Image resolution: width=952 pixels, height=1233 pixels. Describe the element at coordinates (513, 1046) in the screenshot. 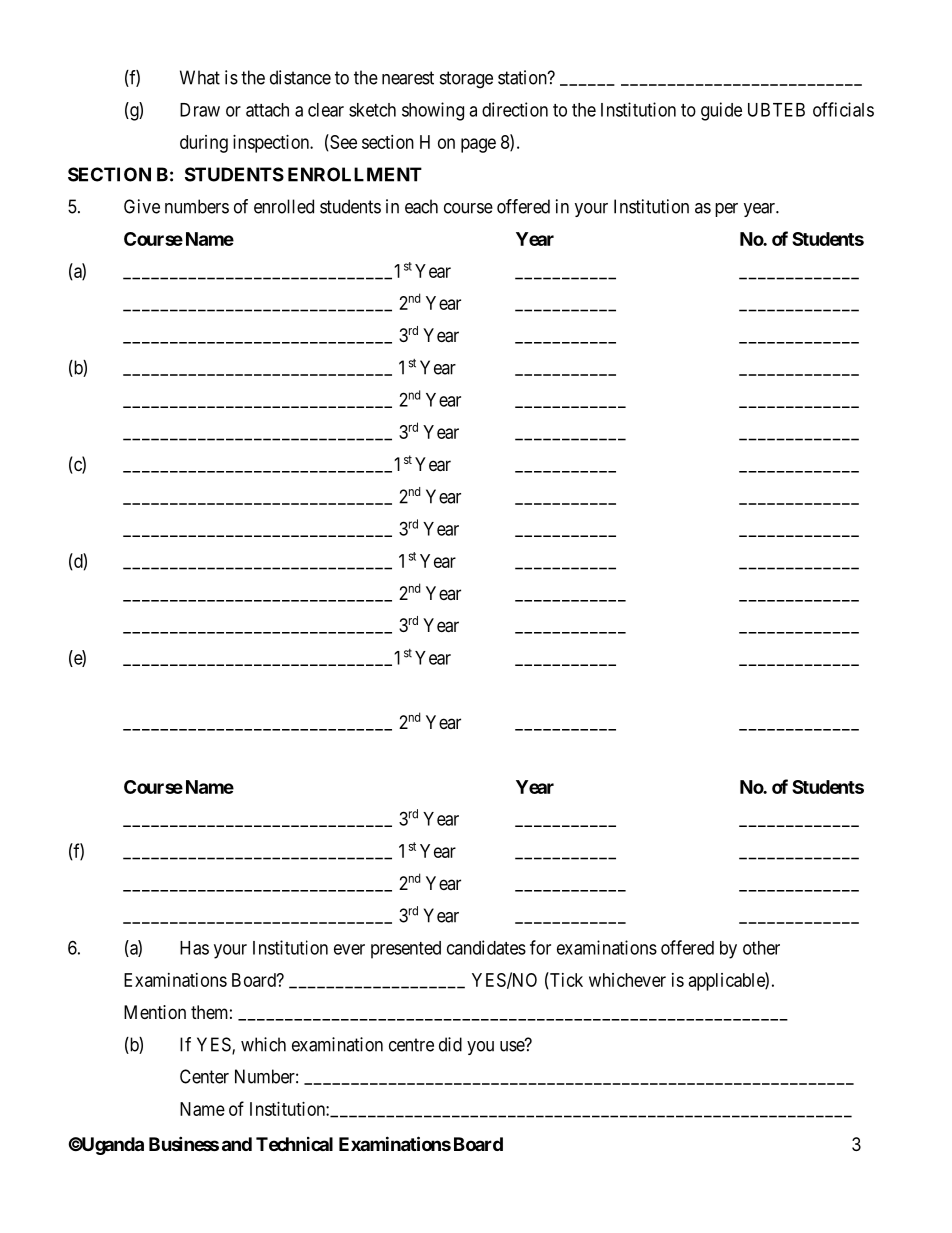

I see `use` at that location.
